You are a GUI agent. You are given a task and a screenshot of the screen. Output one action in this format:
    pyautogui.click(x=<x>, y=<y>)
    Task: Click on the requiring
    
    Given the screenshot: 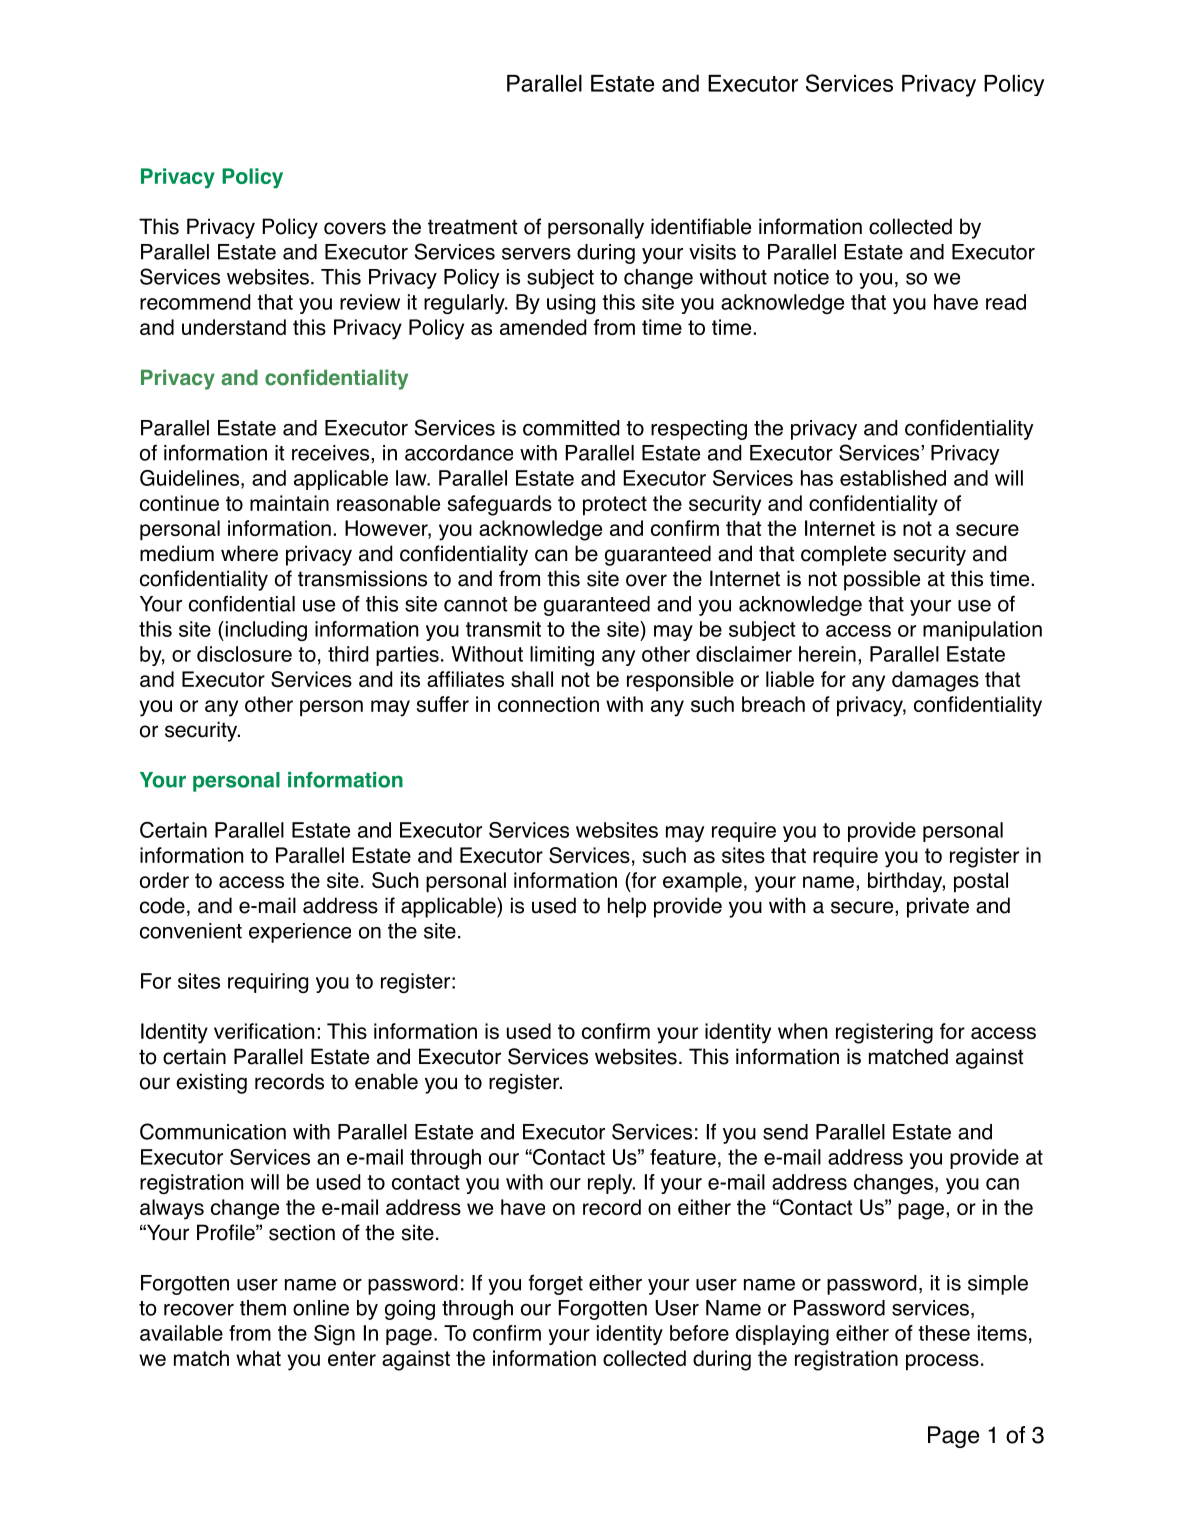 What is the action you would take?
    pyautogui.click(x=268, y=983)
